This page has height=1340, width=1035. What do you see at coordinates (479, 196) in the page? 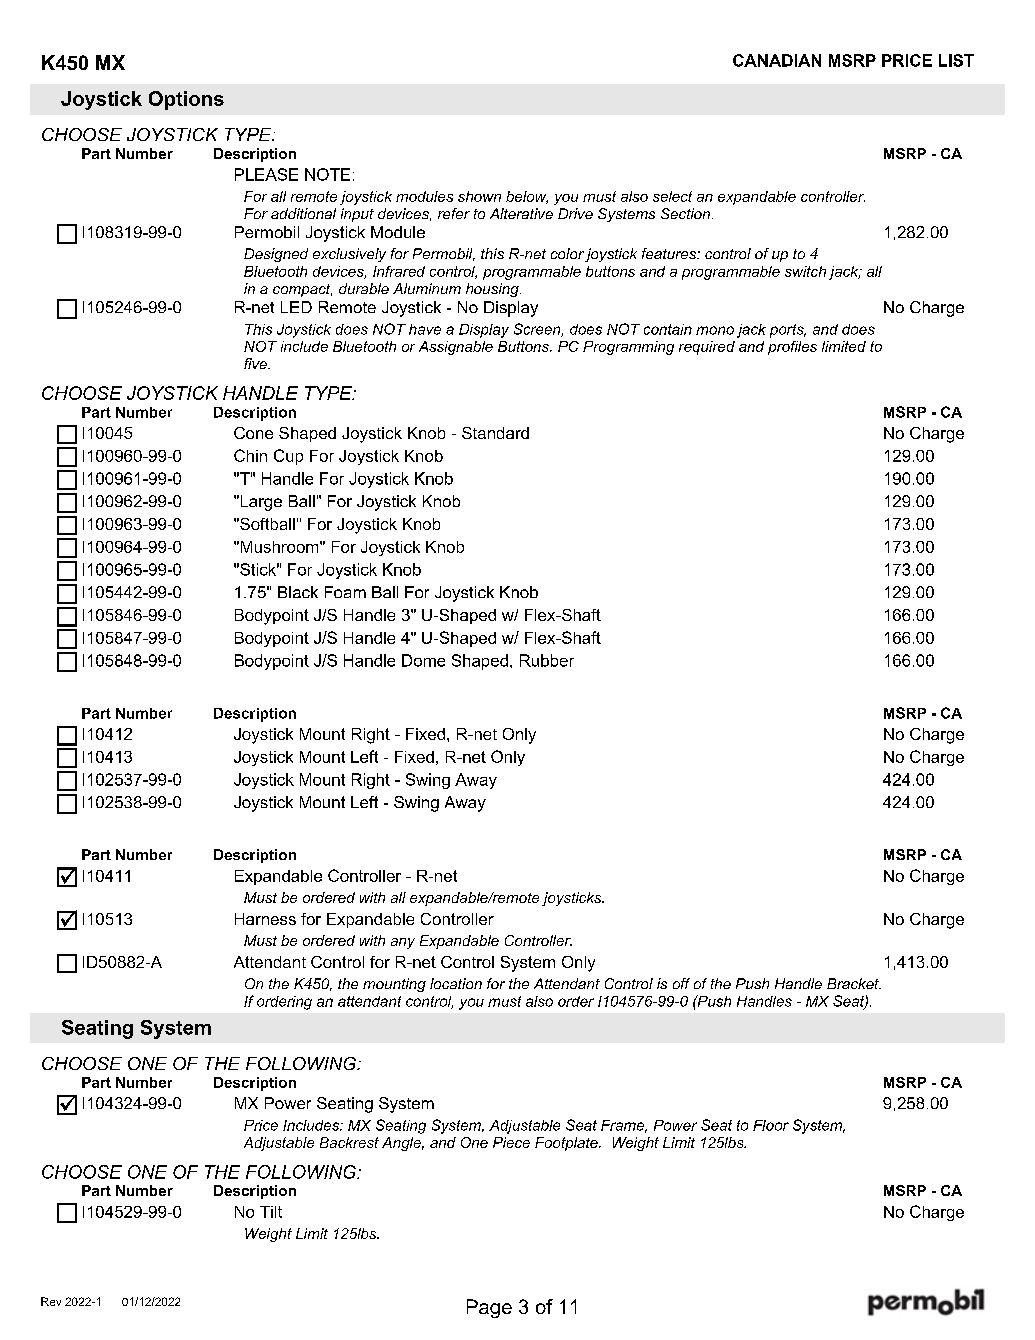
I see `shown` at bounding box center [479, 196].
